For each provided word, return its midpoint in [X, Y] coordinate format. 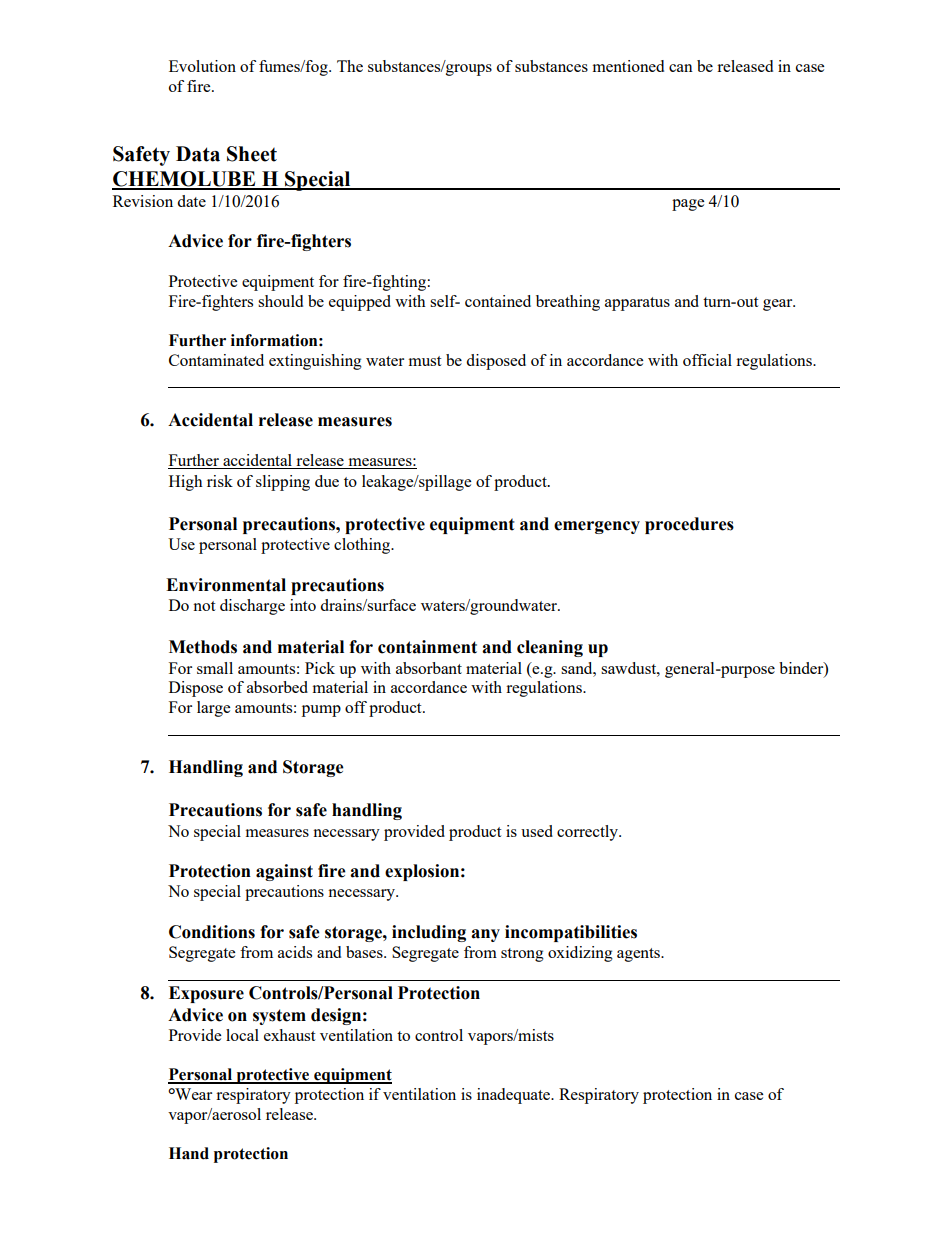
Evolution [202, 66]
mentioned [628, 66]
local [242, 1035]
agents [640, 955]
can [681, 68]
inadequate [515, 1096]
